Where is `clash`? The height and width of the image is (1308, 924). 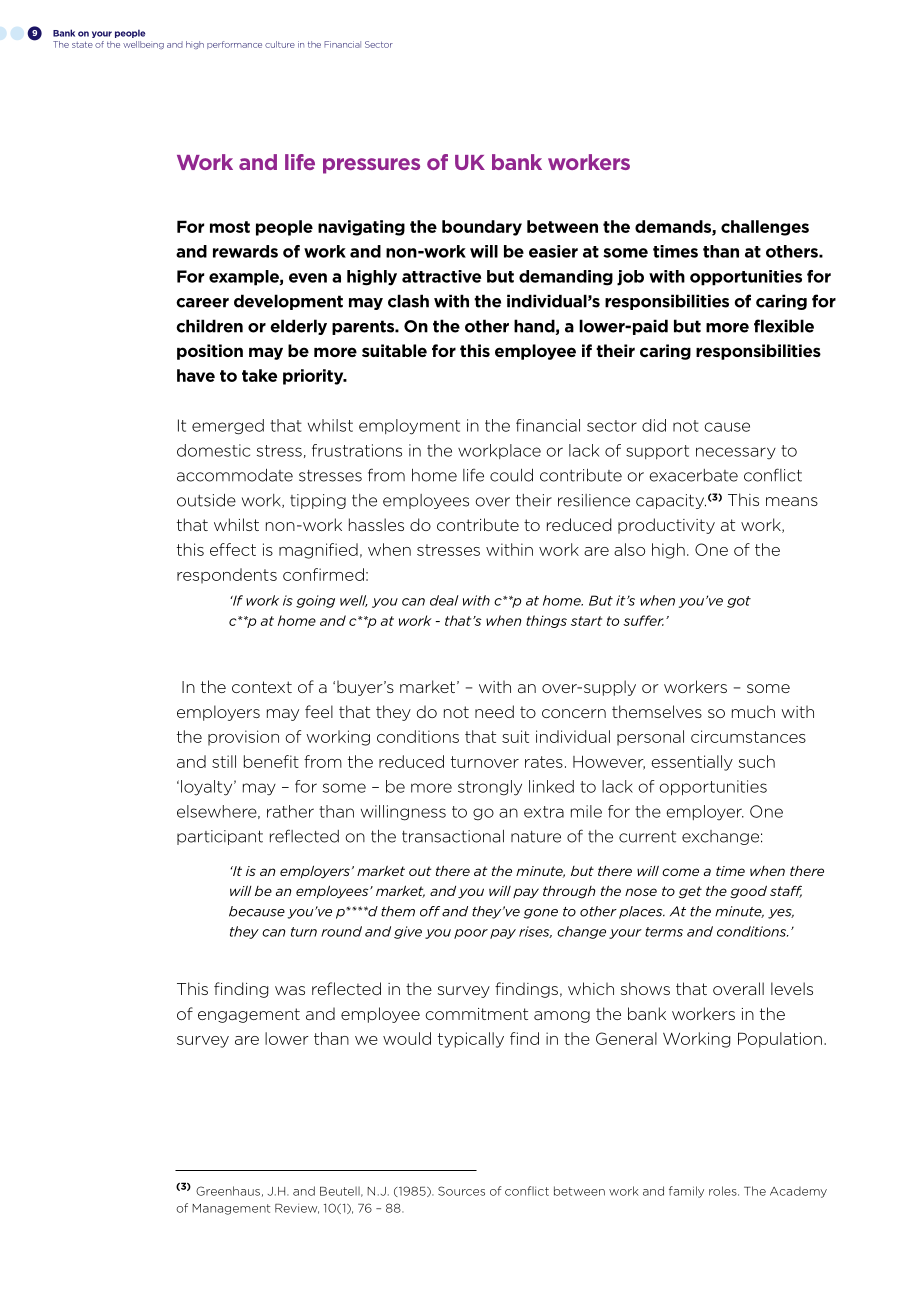
clash is located at coordinates (408, 301).
